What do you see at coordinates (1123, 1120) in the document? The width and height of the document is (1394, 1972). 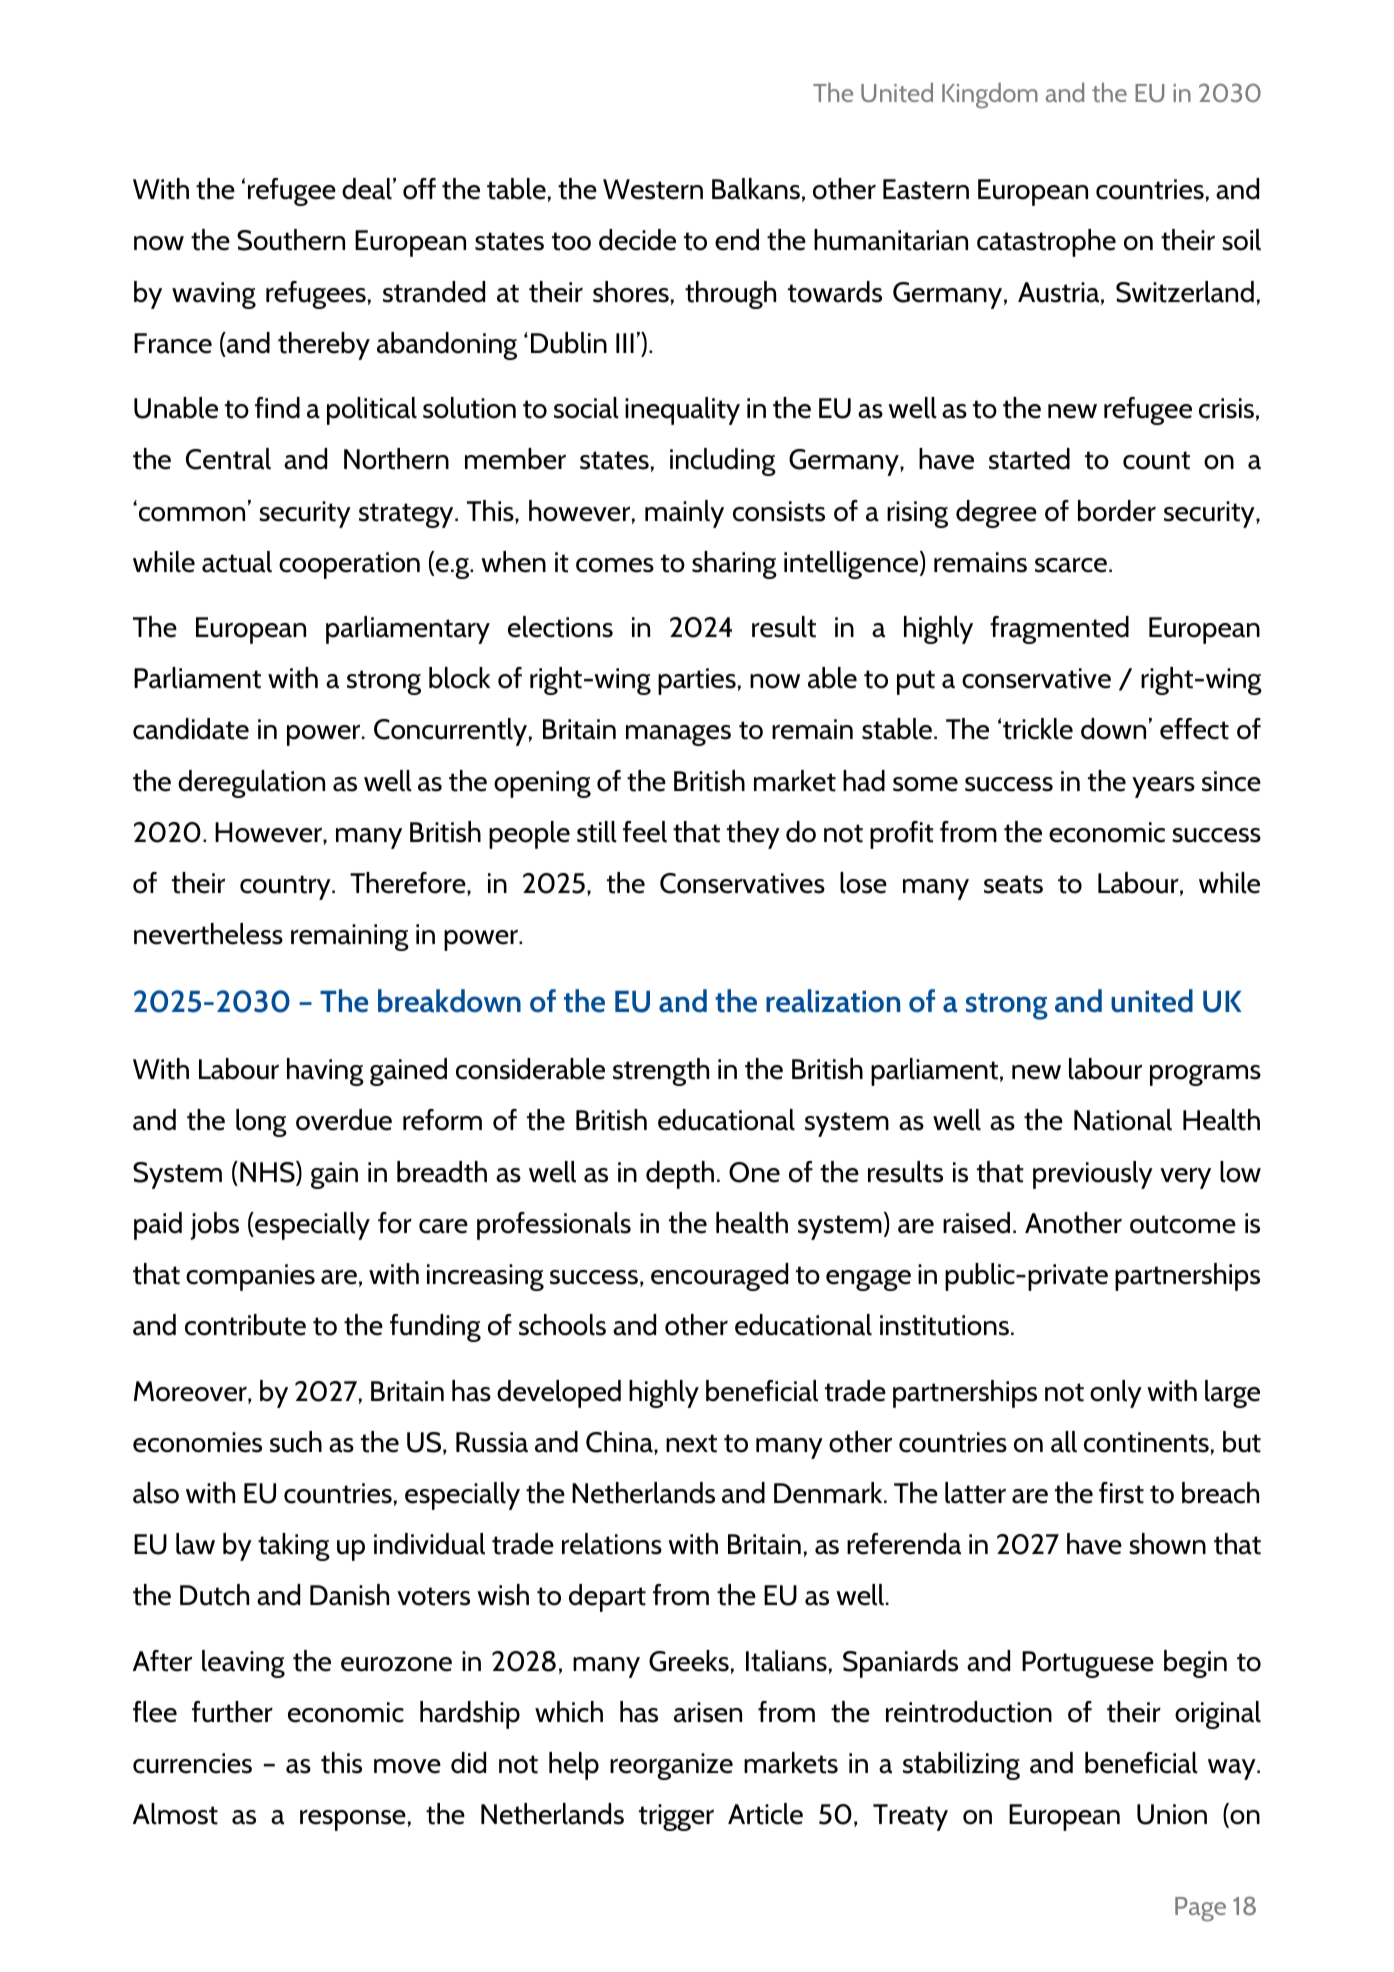 I see `National` at bounding box center [1123, 1120].
